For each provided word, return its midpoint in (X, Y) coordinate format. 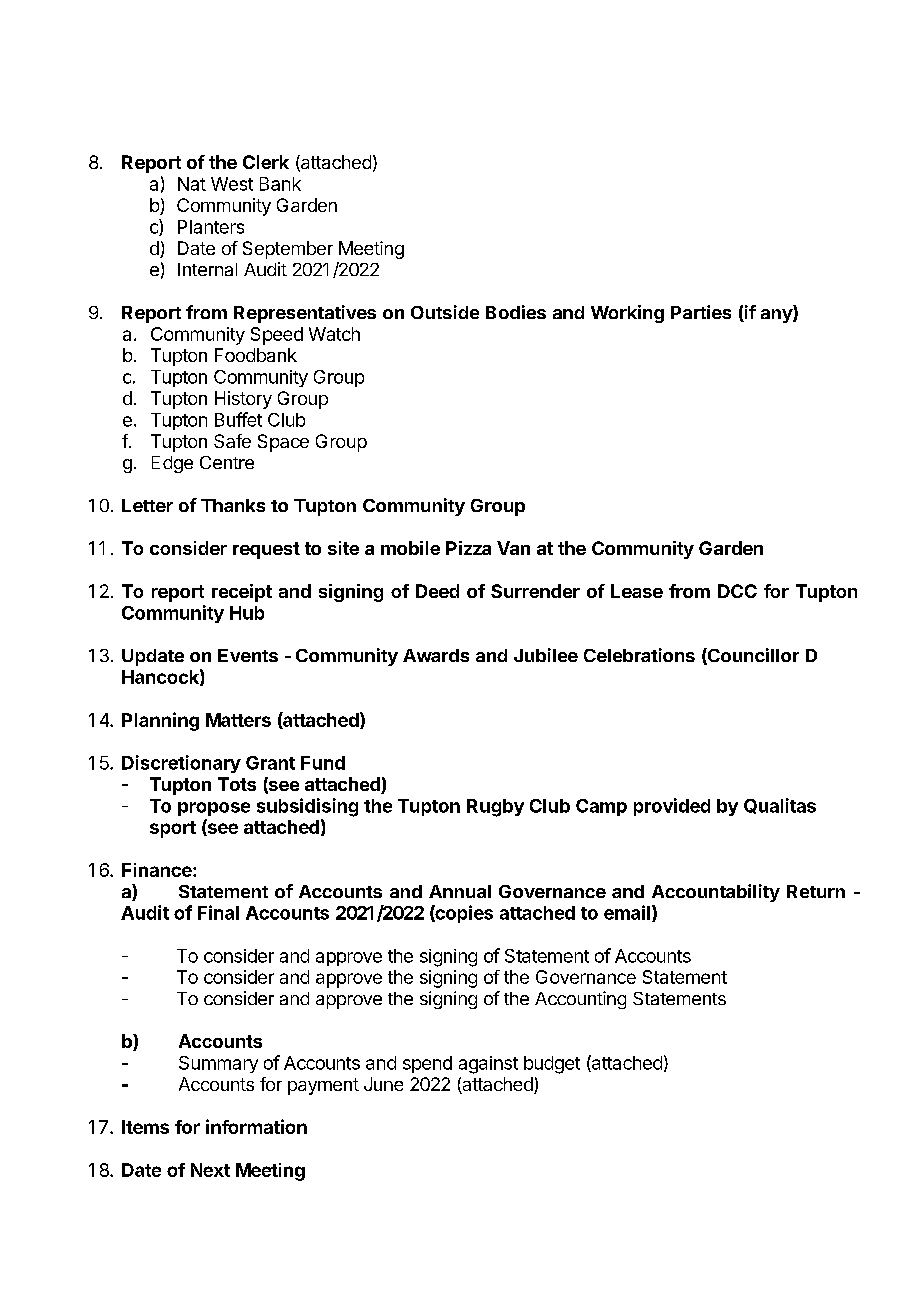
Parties (701, 312)
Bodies (516, 312)
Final (218, 912)
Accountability (716, 893)
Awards (436, 655)
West (232, 184)
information (256, 1126)
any (777, 316)
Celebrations (639, 655)
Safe (232, 441)
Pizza (468, 548)
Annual (460, 891)
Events (248, 655)
